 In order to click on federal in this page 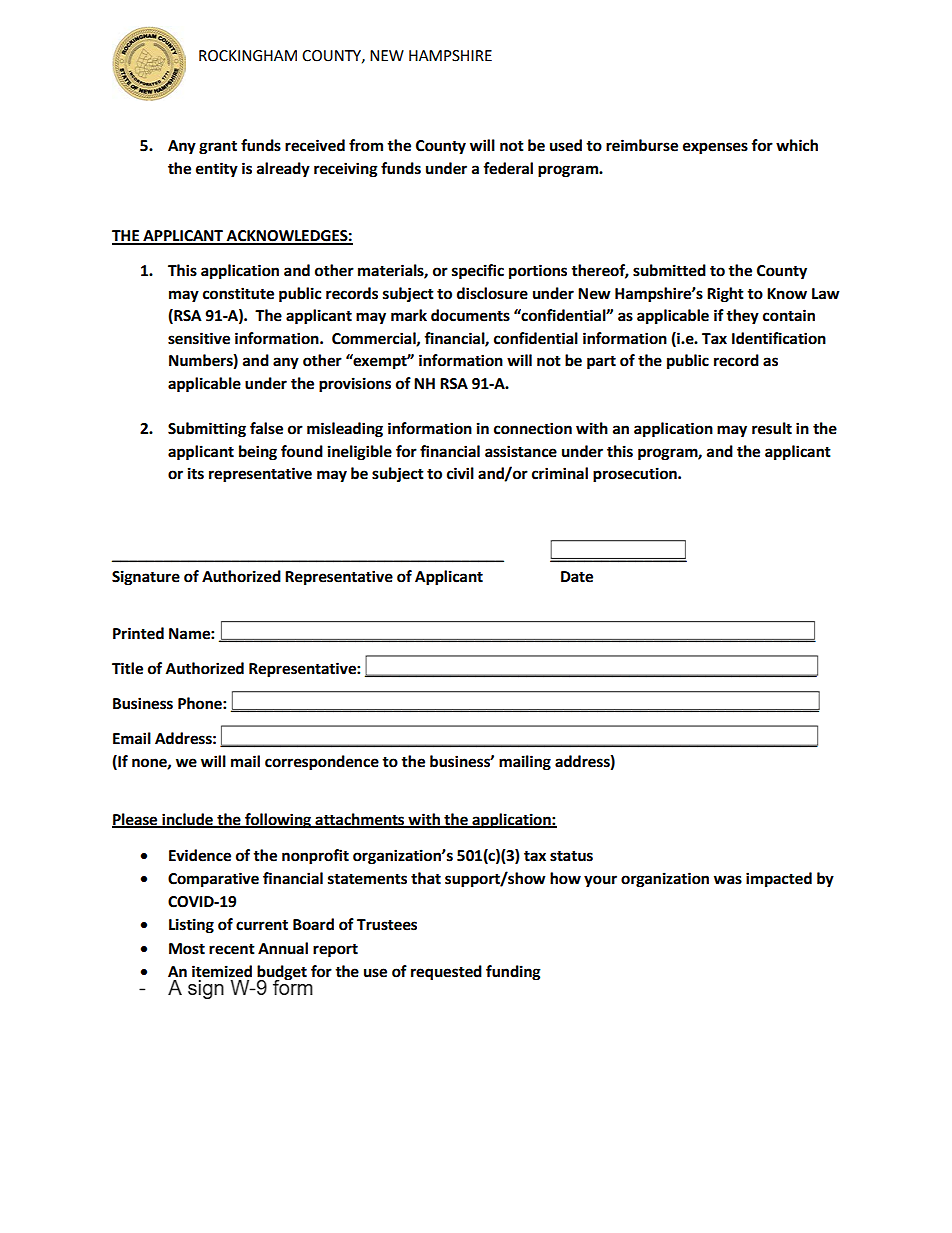, I will do `click(508, 168)`.
